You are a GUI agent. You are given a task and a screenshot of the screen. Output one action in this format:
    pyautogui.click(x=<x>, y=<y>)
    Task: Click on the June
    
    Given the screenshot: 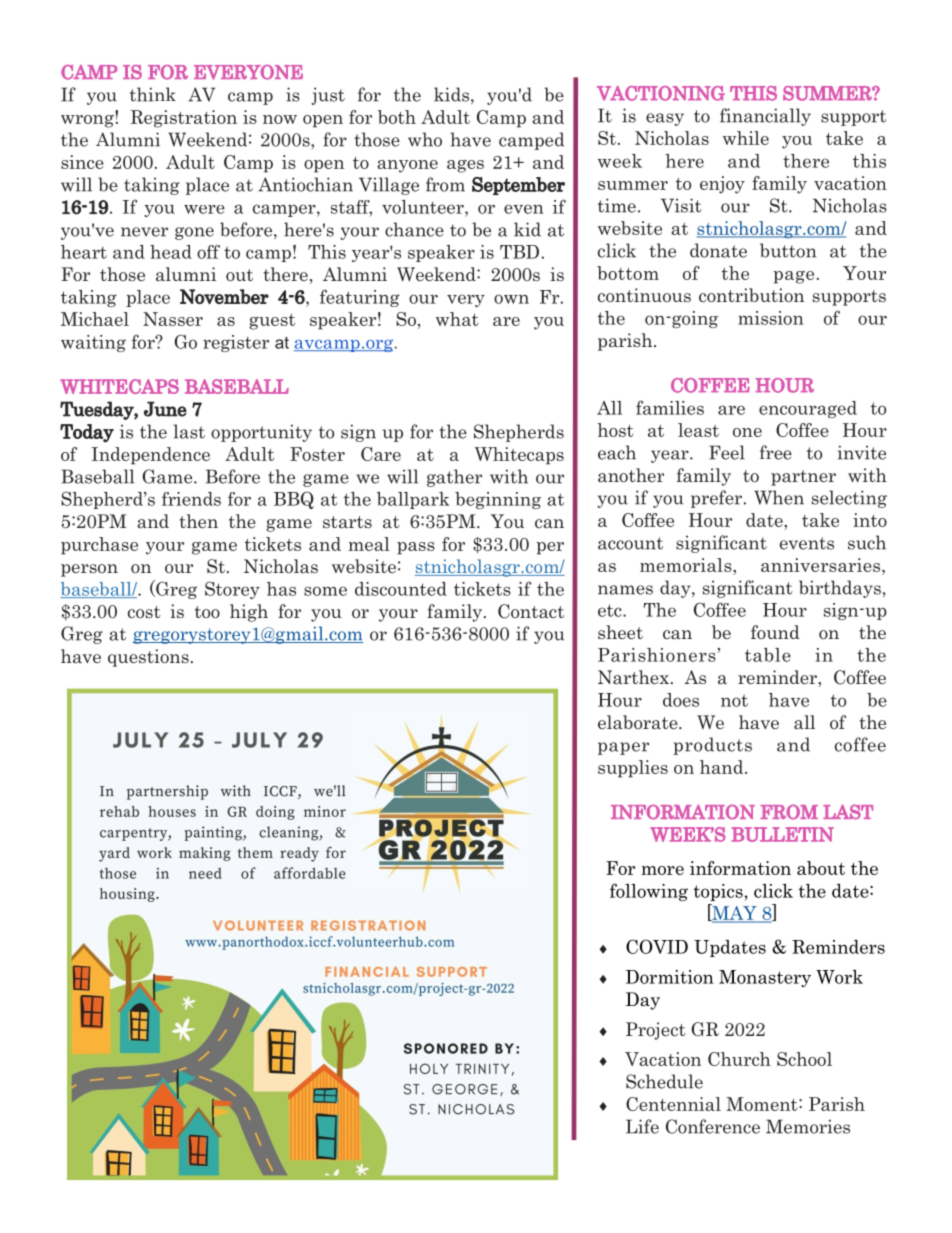 What is the action you would take?
    pyautogui.click(x=165, y=409)
